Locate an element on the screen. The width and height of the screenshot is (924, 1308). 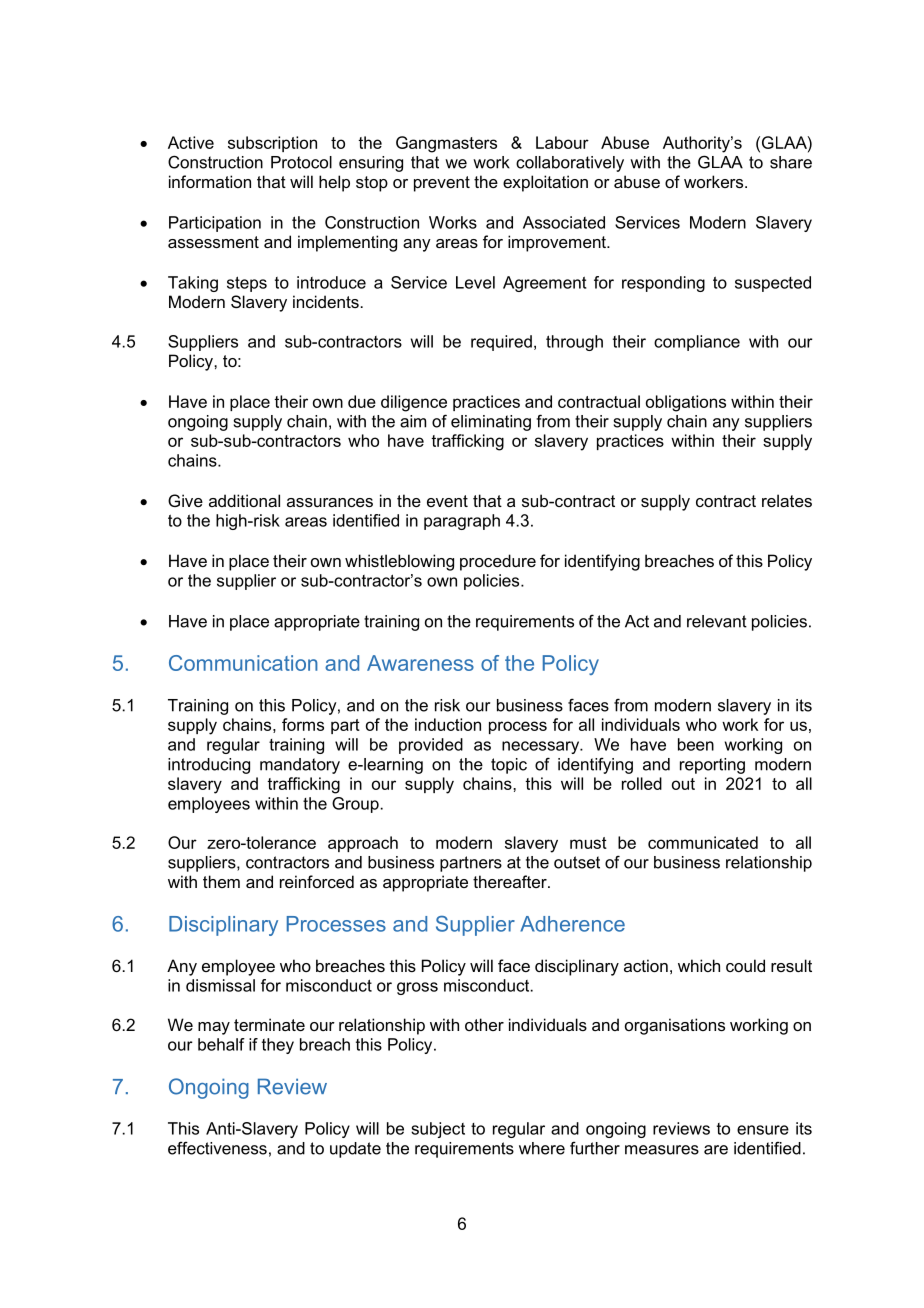
exploitation is located at coordinates (545, 183).
